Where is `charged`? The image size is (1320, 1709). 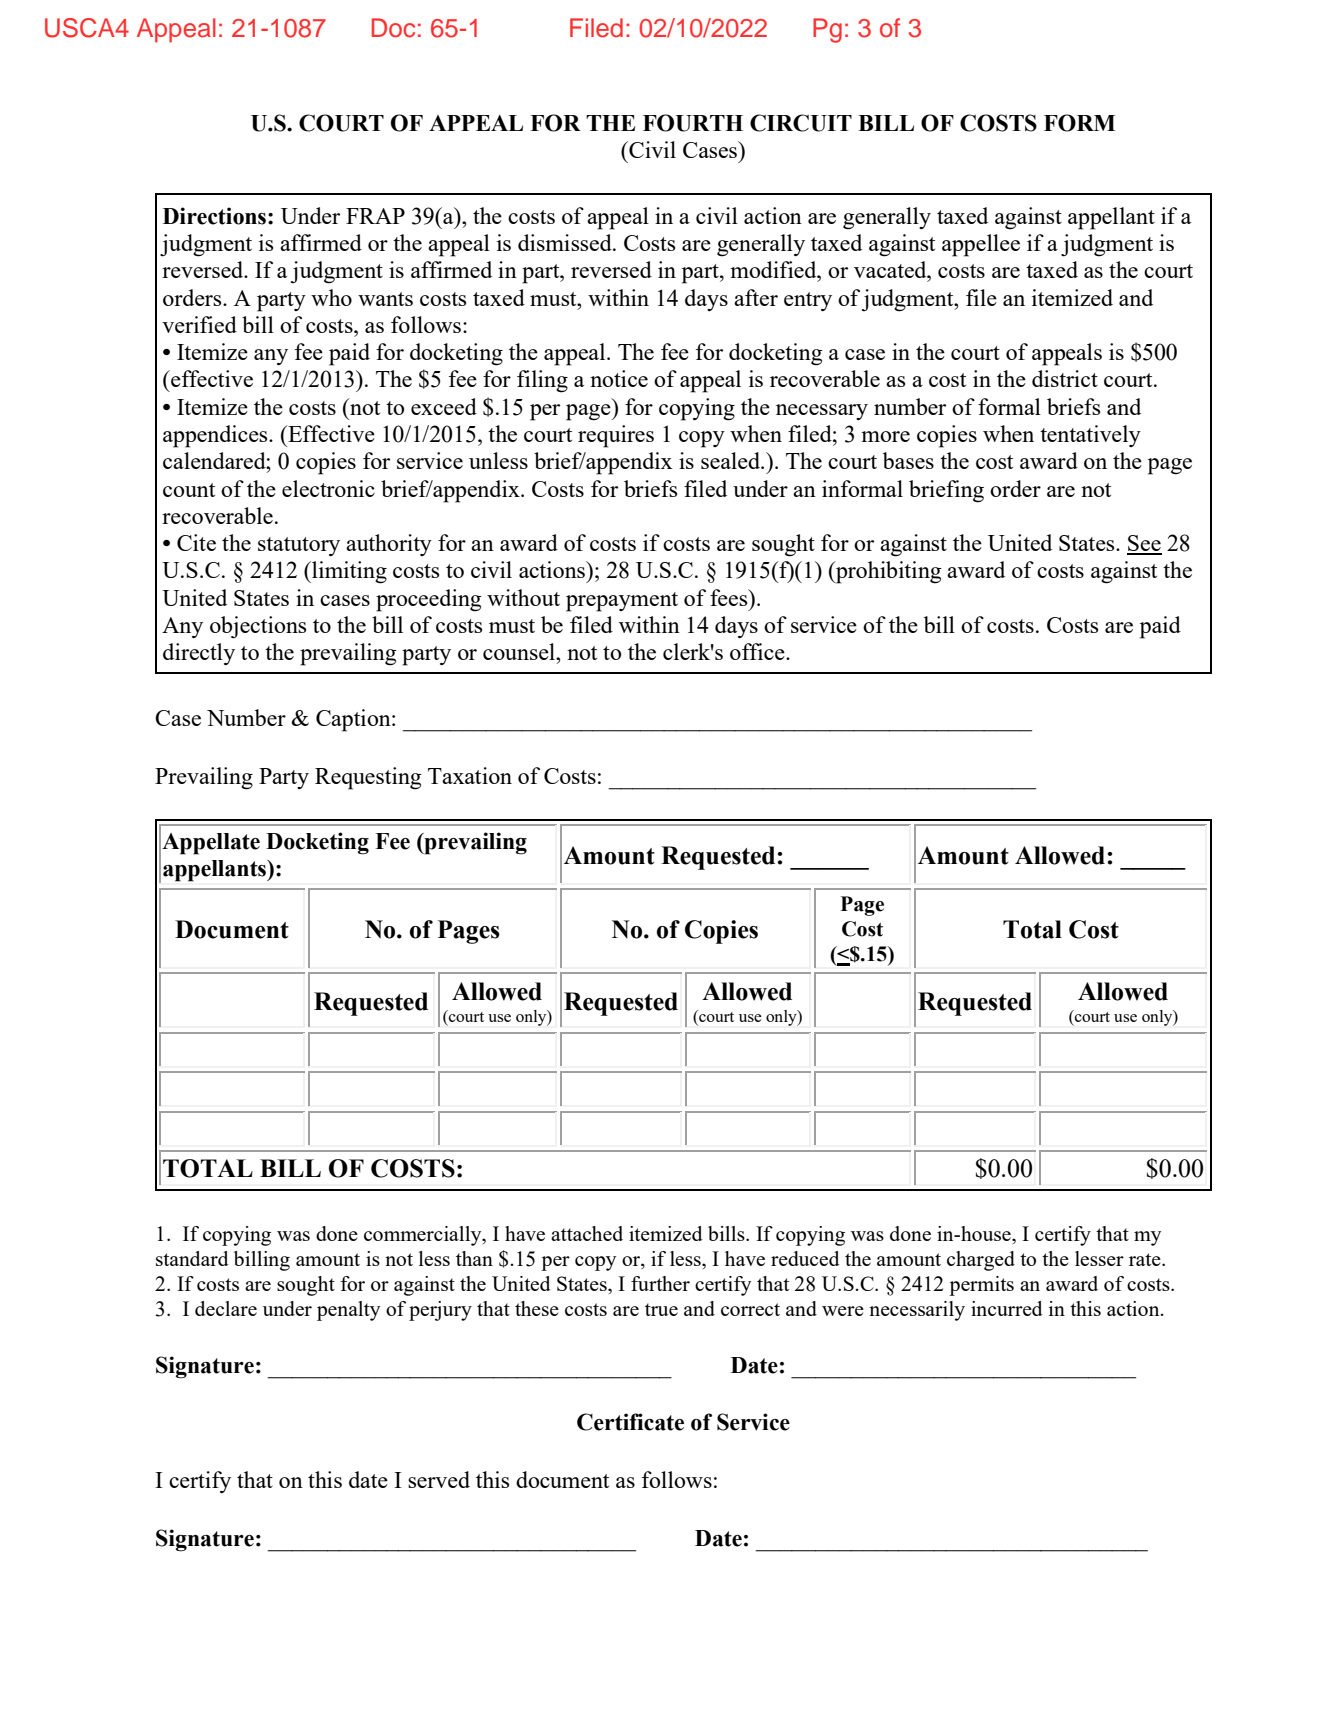
charged is located at coordinates (981, 1261).
